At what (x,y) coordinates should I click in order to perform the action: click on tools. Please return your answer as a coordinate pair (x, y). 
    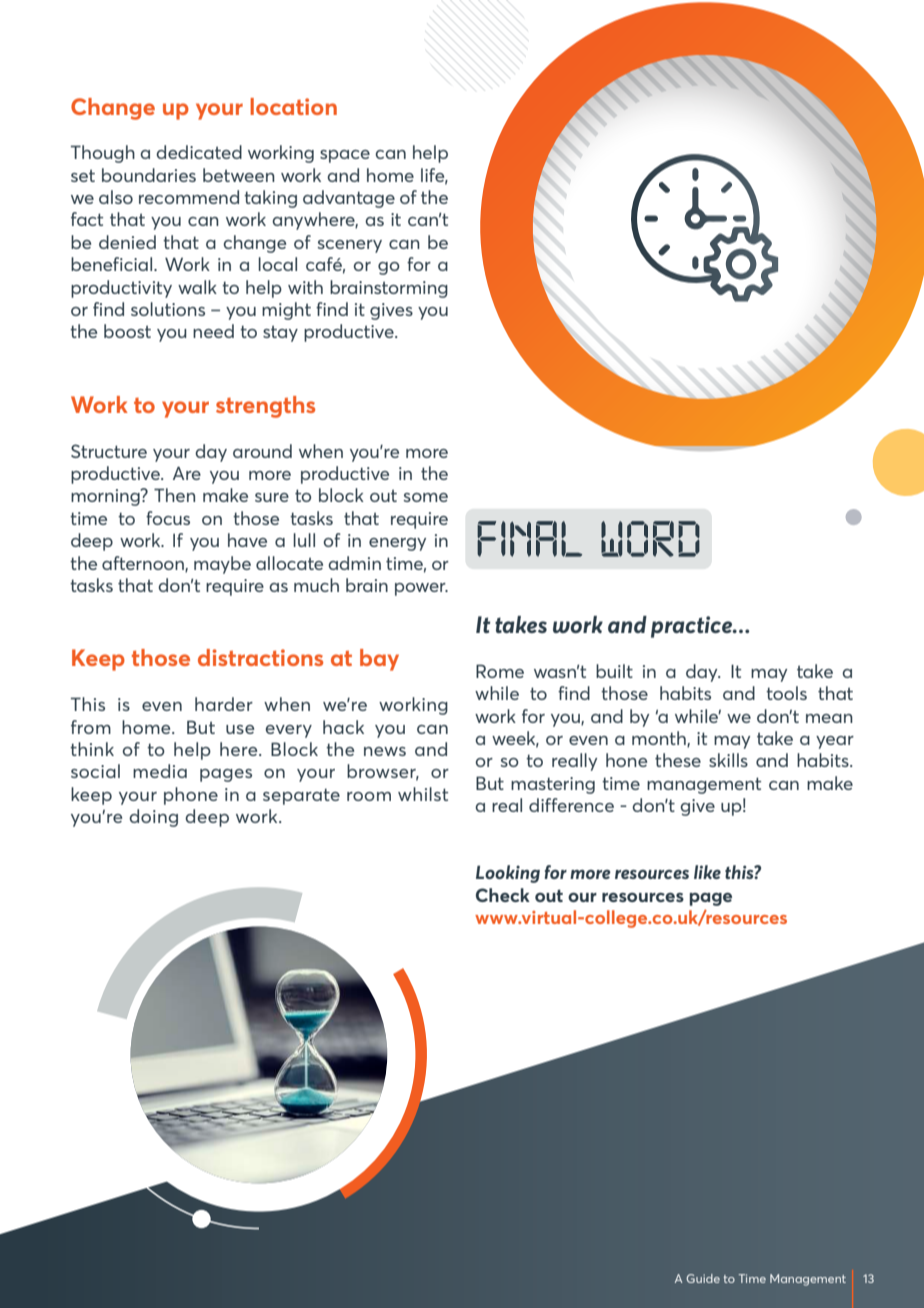
    Looking at the image, I should click on (786, 693).
